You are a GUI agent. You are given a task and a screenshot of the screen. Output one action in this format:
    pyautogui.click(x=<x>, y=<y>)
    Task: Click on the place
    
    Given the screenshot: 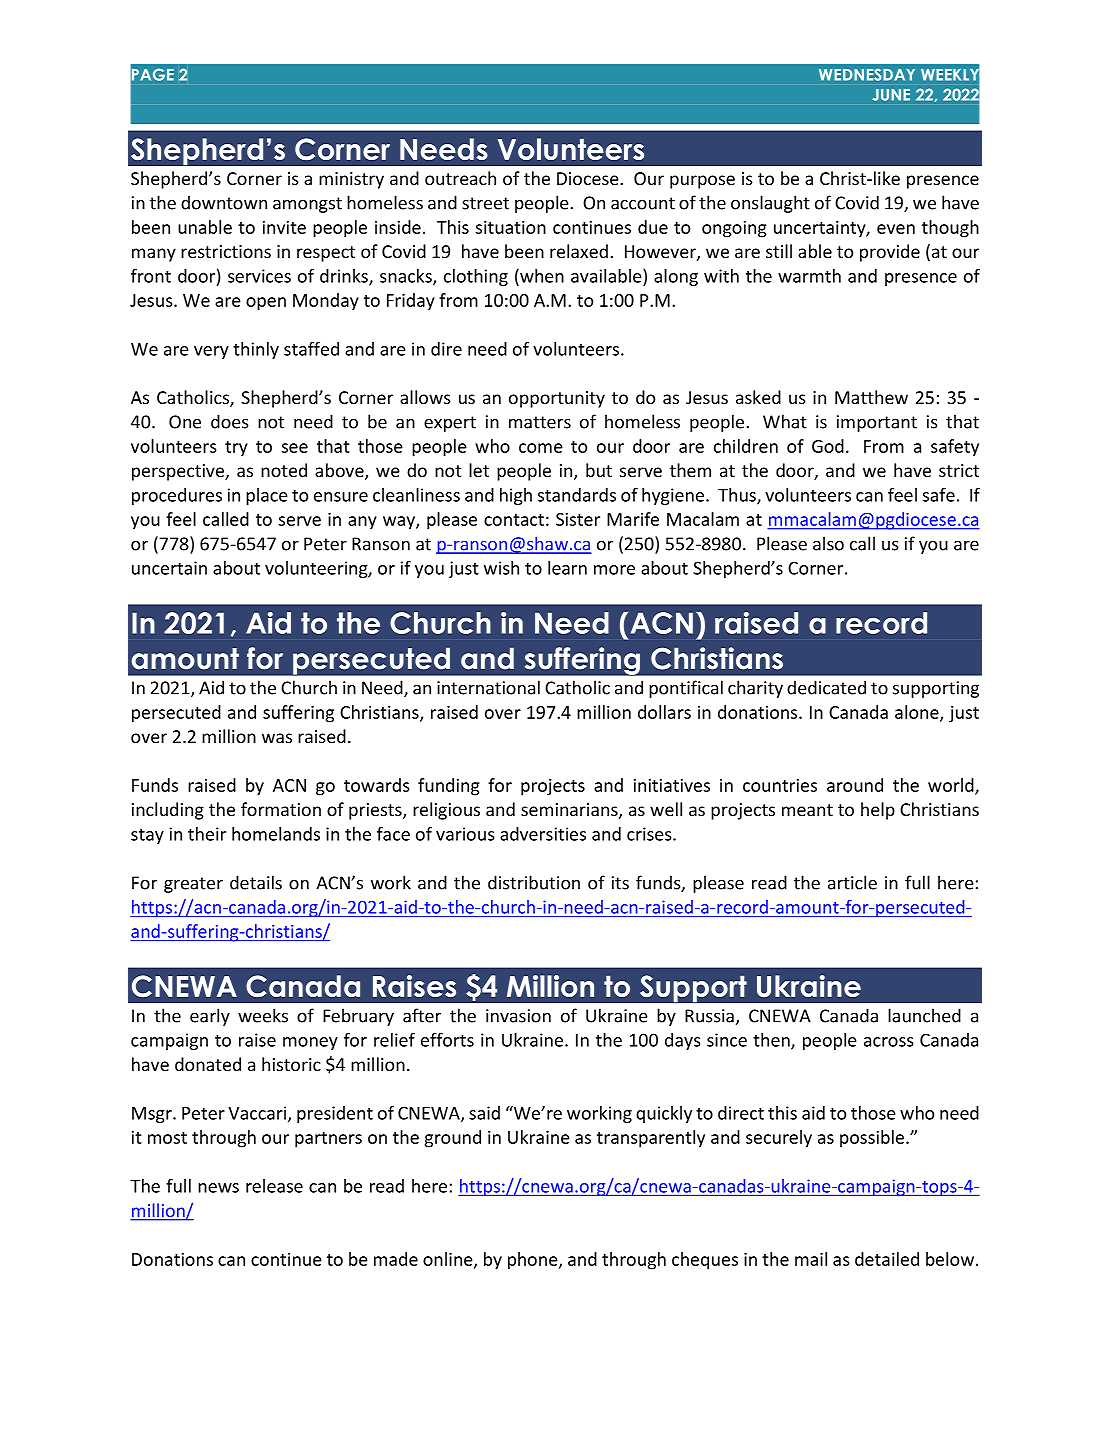 What is the action you would take?
    pyautogui.click(x=267, y=496)
